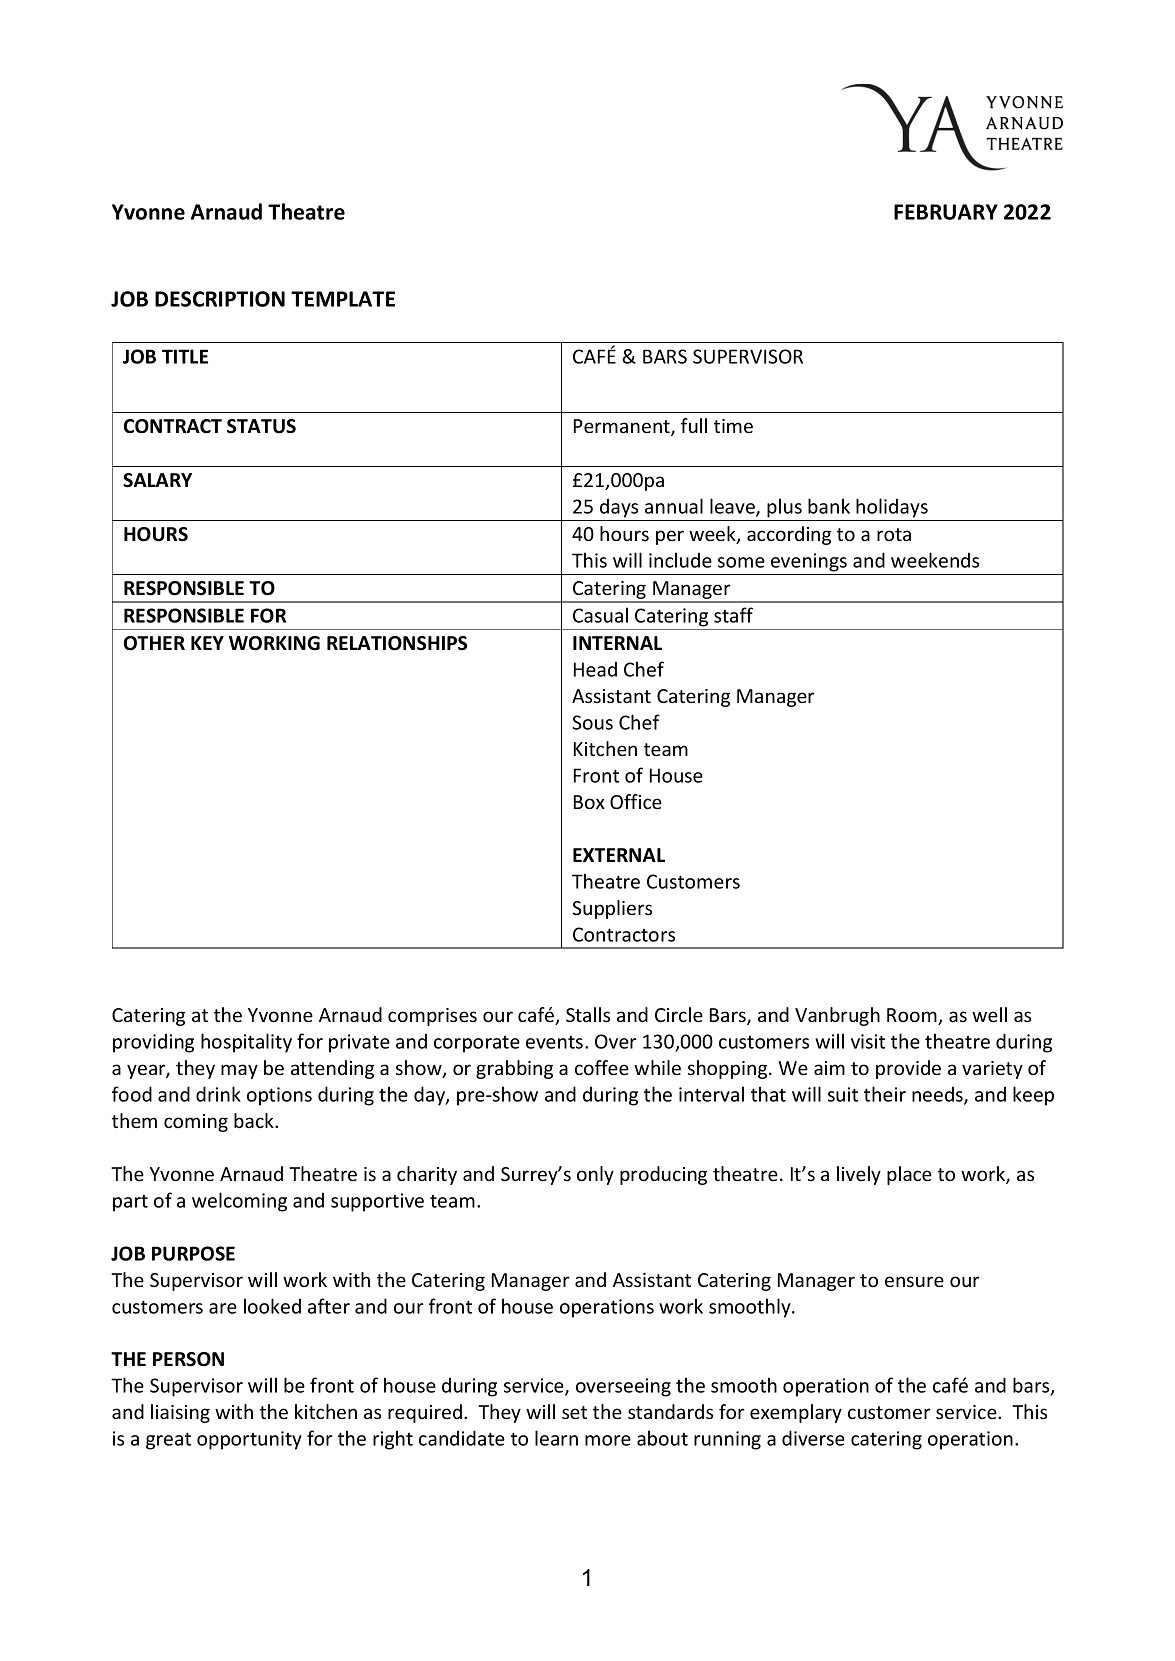 The width and height of the screenshot is (1175, 1661). Describe the element at coordinates (589, 802) in the screenshot. I see `Box` at that location.
